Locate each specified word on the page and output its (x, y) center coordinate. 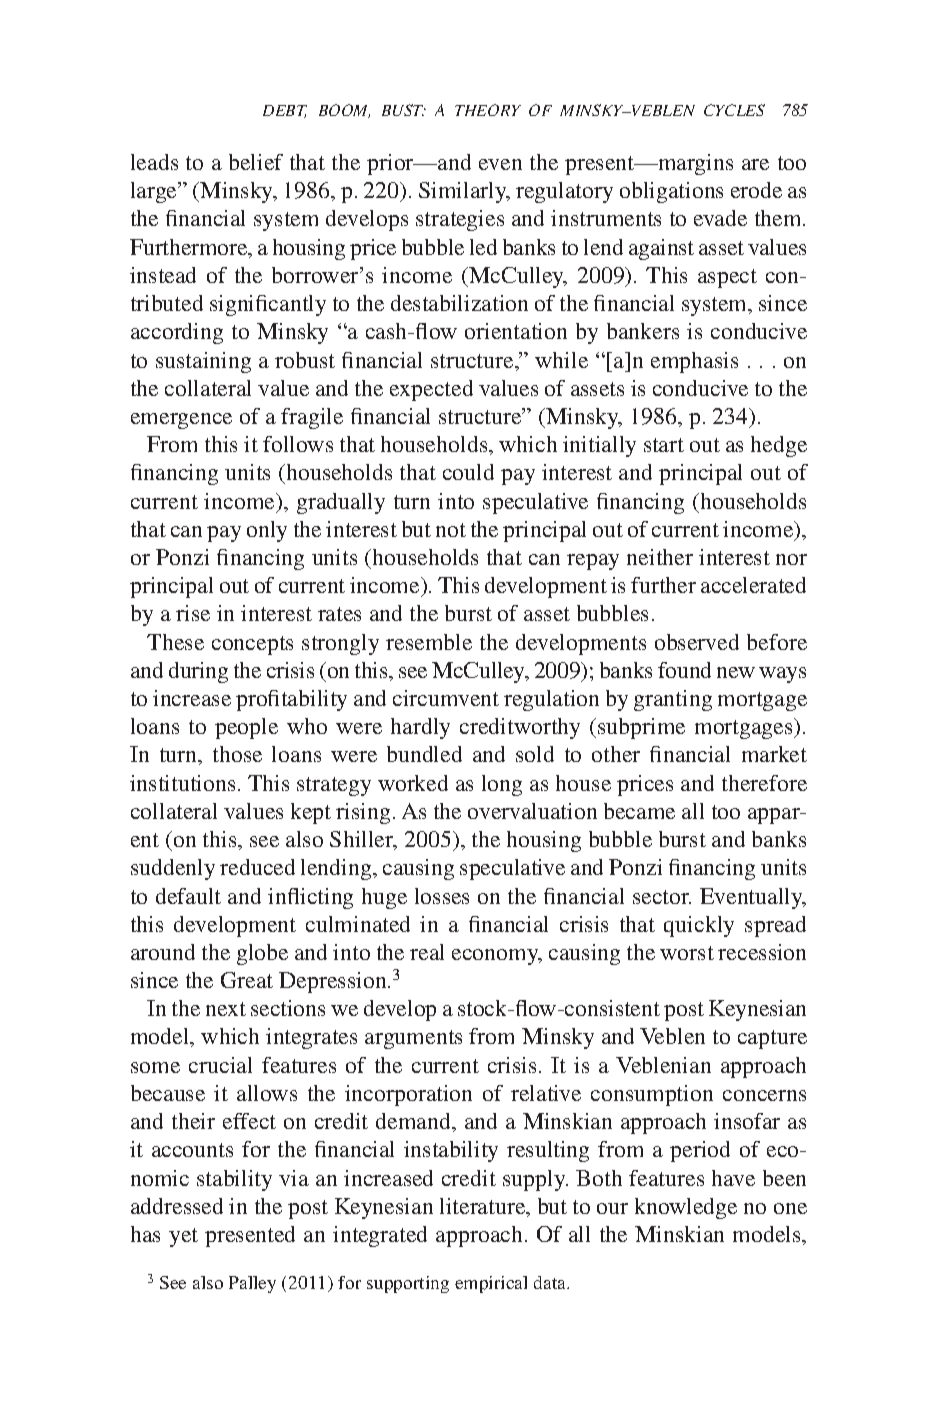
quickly (699, 926)
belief (256, 162)
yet (183, 1237)
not (451, 530)
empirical (491, 1284)
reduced (257, 867)
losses (442, 896)
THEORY (488, 110)
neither (660, 557)
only (267, 531)
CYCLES (734, 110)
